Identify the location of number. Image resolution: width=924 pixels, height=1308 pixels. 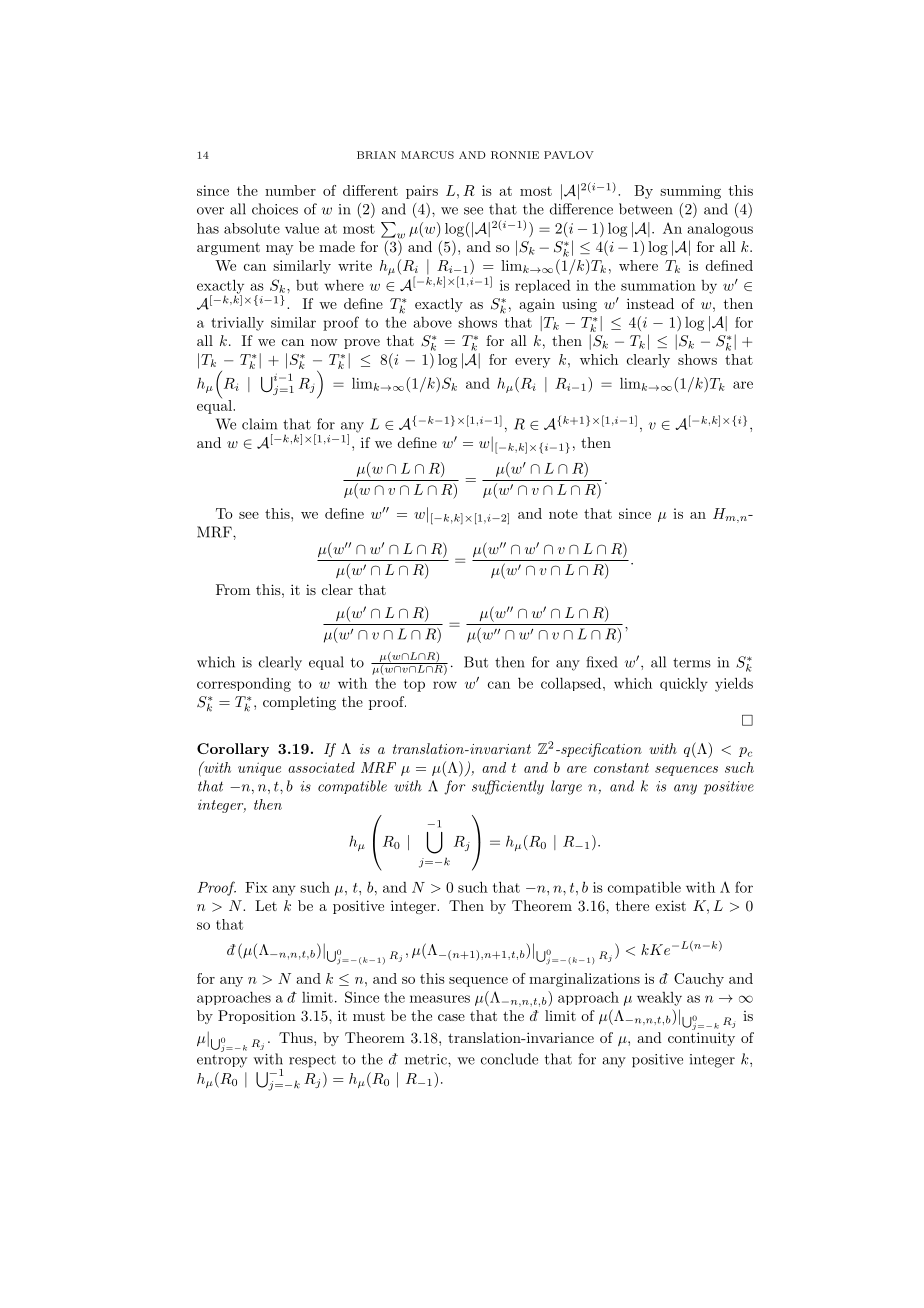
(290, 190).
